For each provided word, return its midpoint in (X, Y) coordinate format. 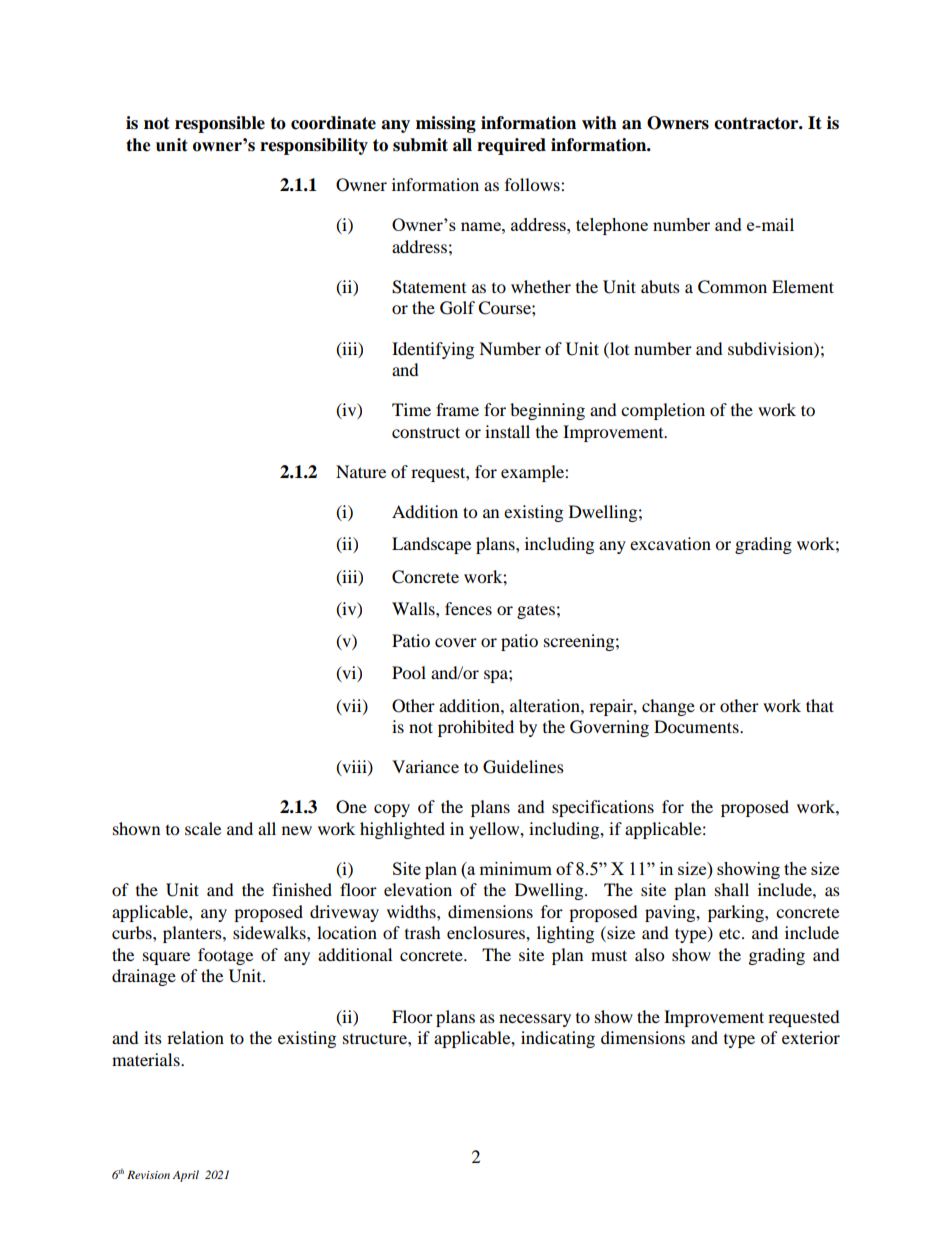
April (186, 1176)
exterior (811, 1037)
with (599, 123)
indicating (558, 1039)
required (511, 146)
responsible (220, 124)
